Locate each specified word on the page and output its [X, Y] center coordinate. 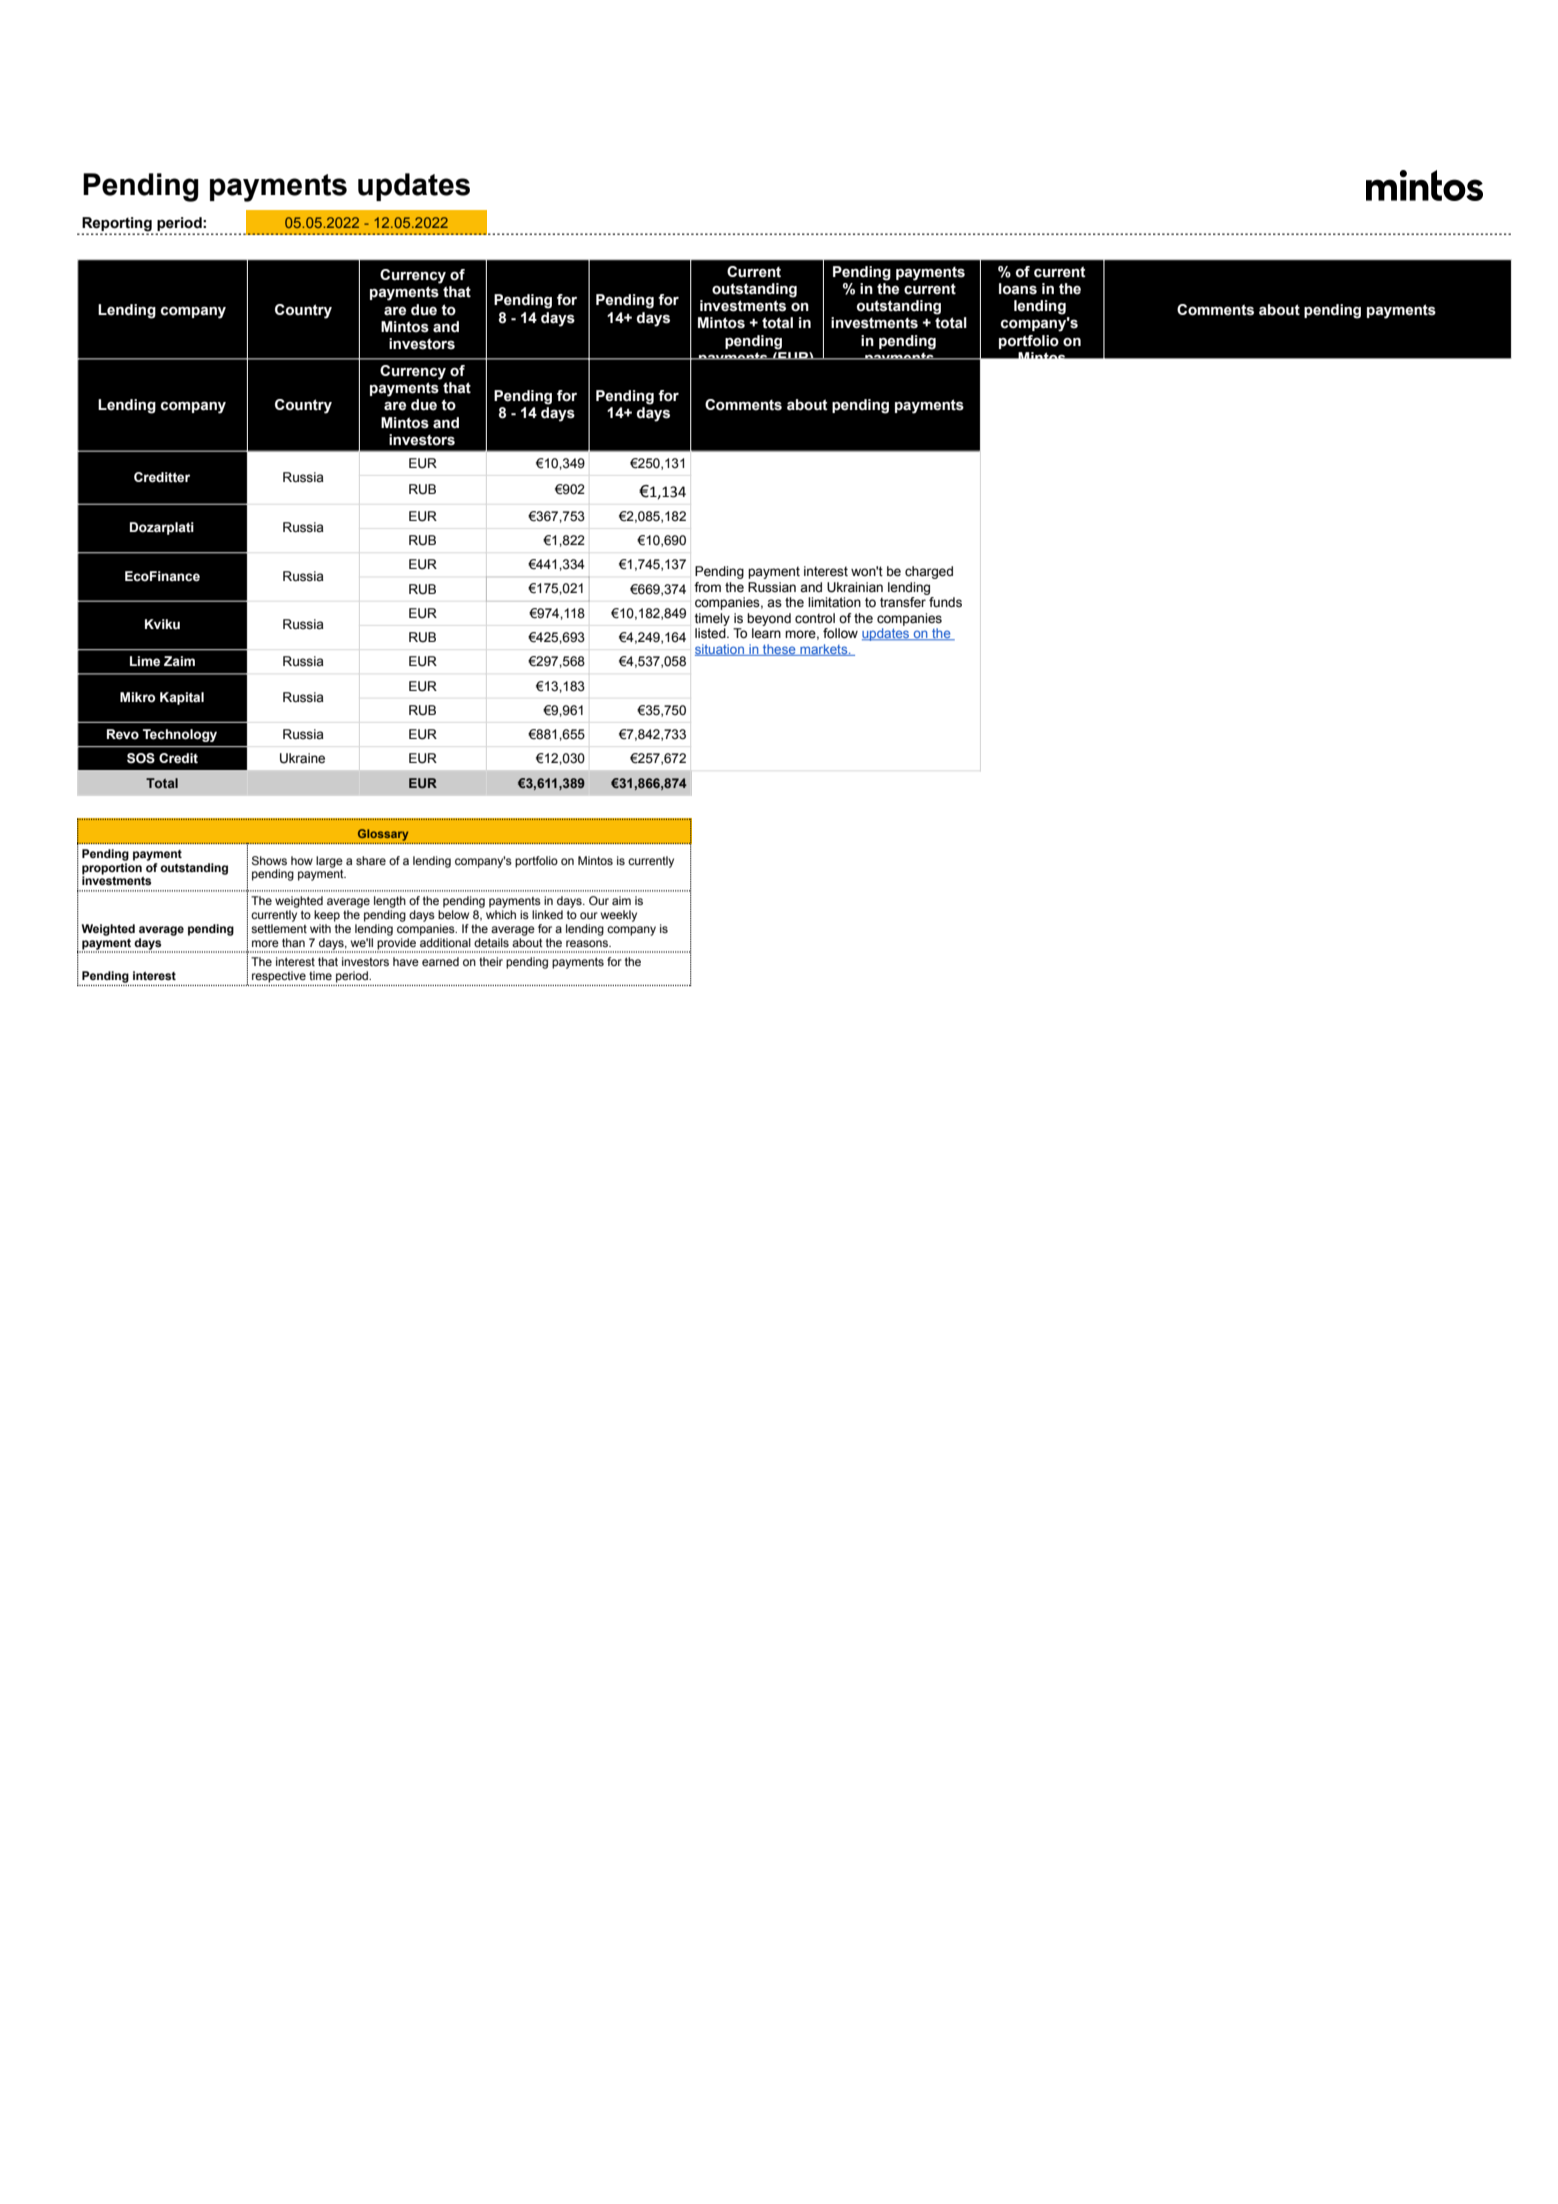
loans [1018, 289]
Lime [145, 661]
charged [929, 572]
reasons [588, 943]
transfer [903, 602]
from [707, 587]
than [293, 942]
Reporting [117, 225]
